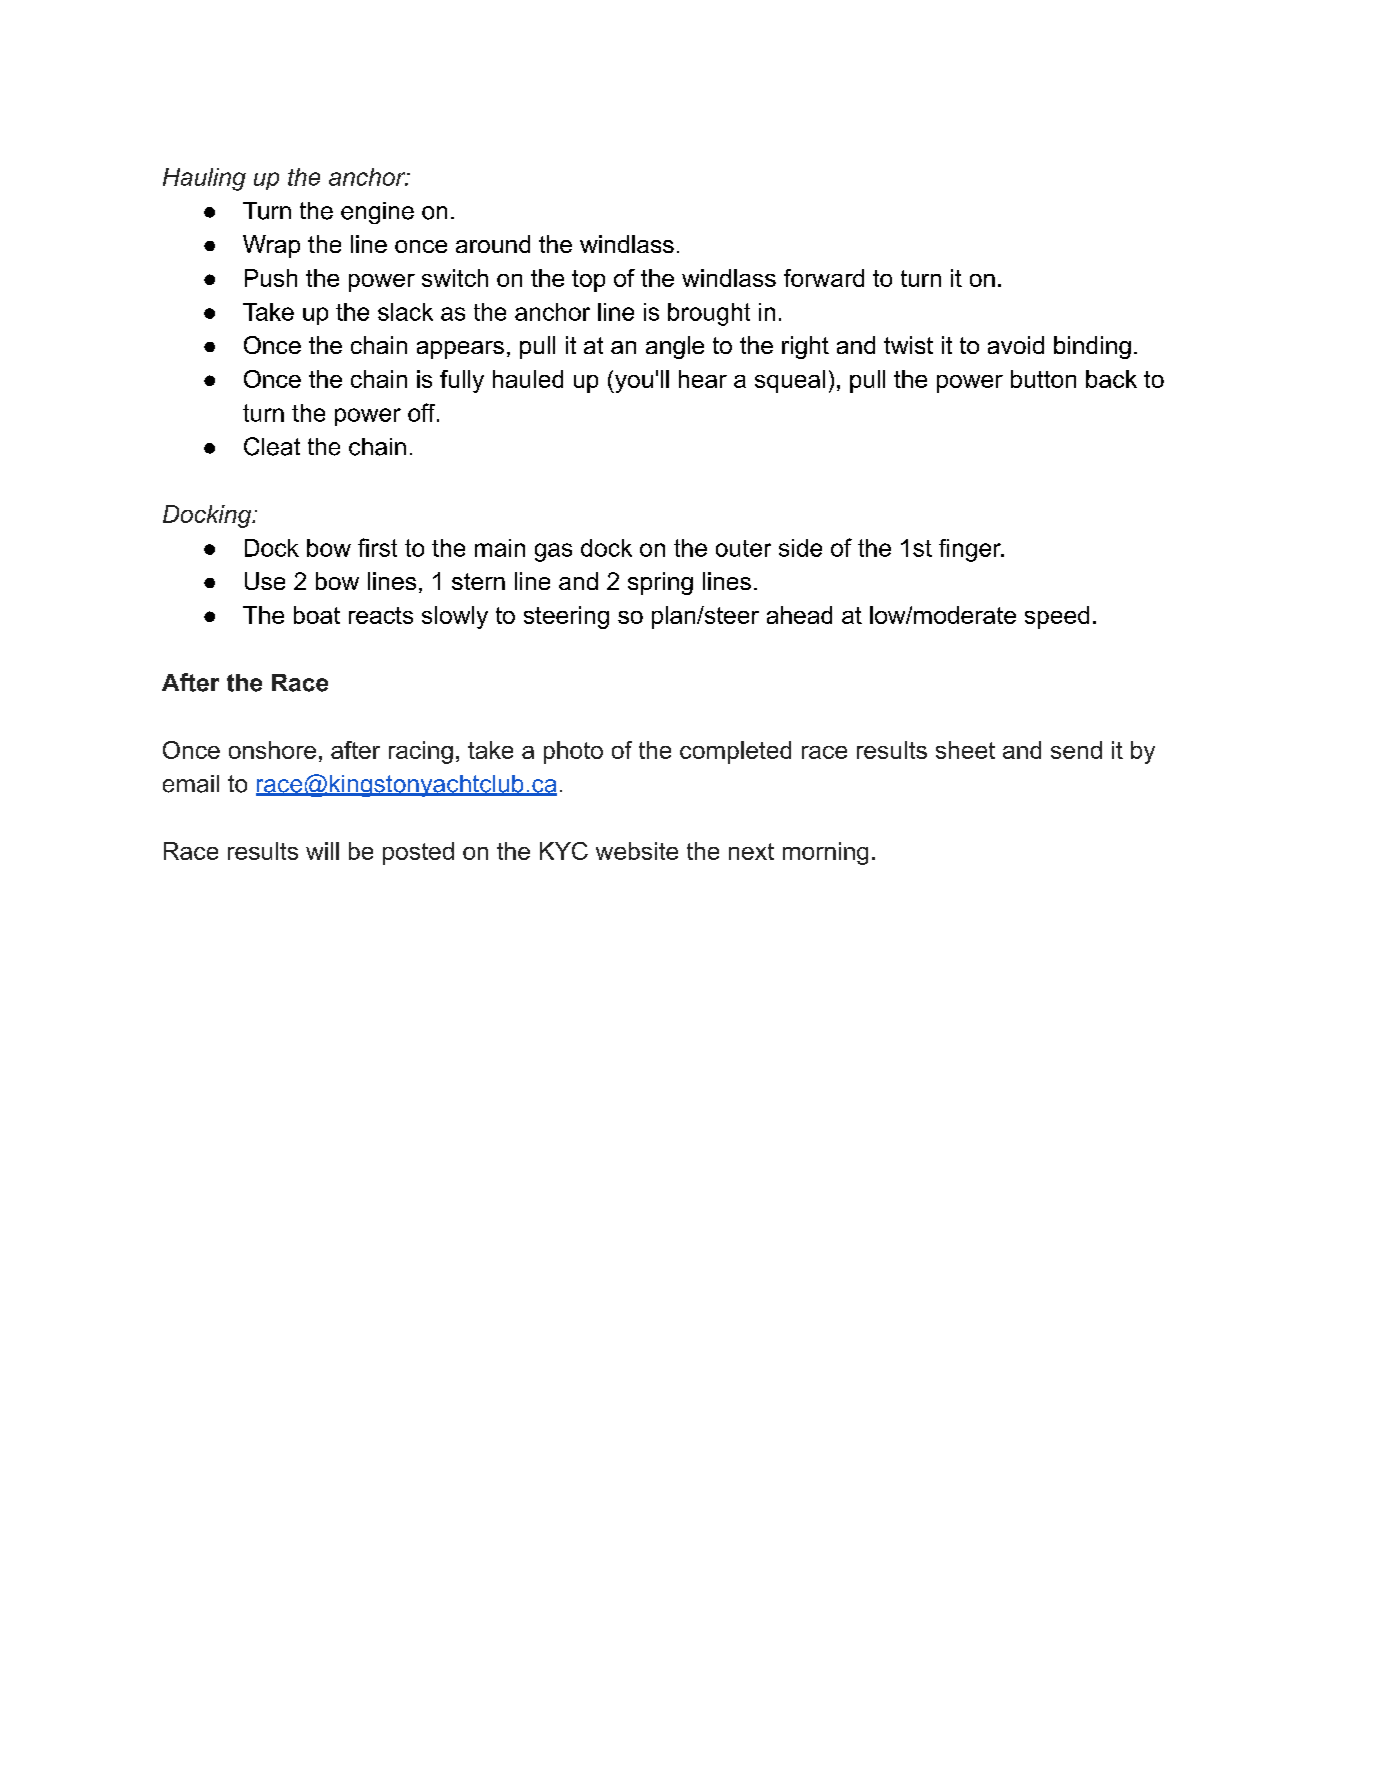 The image size is (1375, 1780). Describe the element at coordinates (317, 615) in the document. I see `boat` at that location.
